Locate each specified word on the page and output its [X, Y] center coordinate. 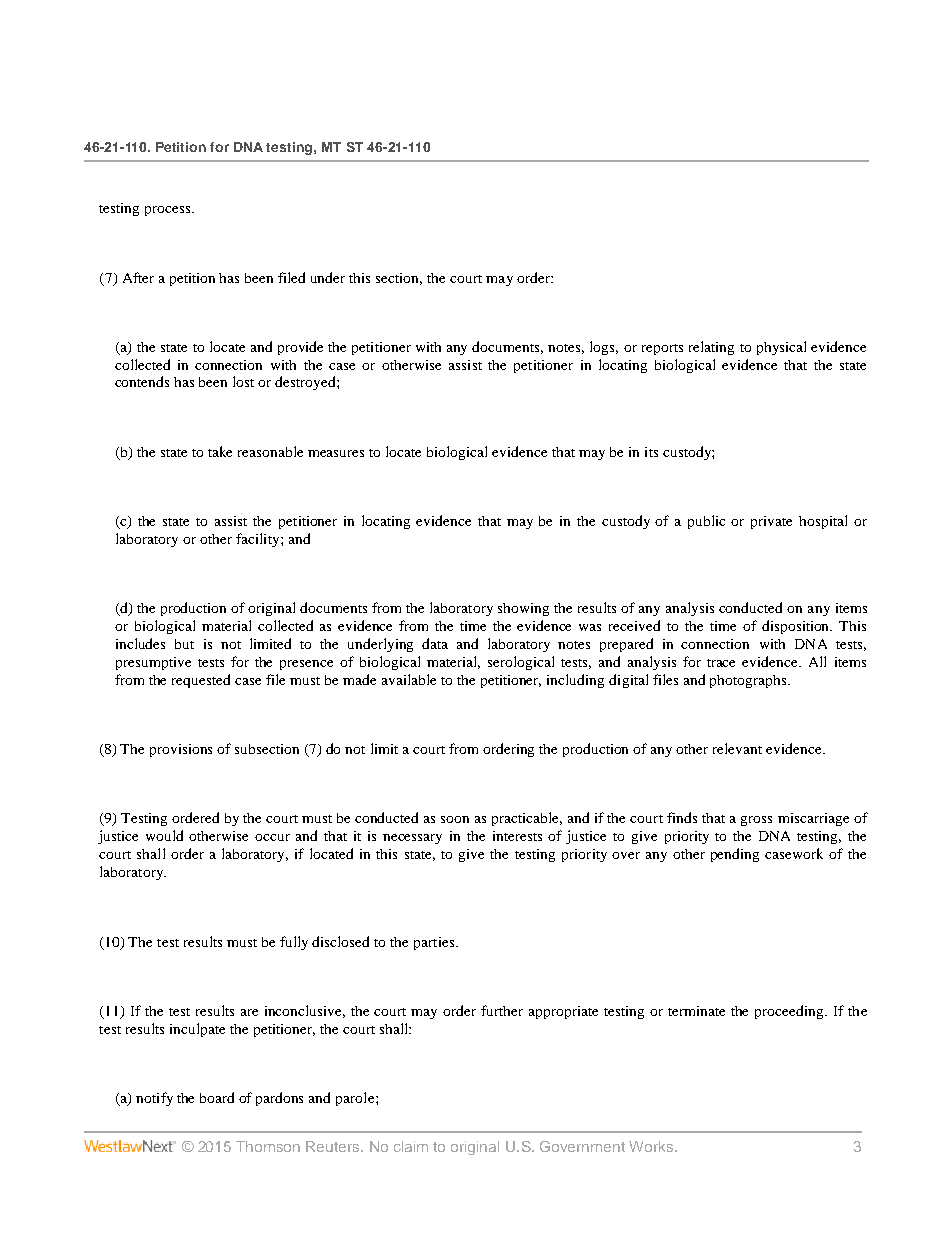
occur [272, 837]
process [169, 211]
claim [411, 1146]
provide [300, 348]
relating [711, 348]
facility [259, 540]
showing [523, 609]
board [217, 1097]
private [771, 522]
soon [455, 819]
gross [756, 821]
